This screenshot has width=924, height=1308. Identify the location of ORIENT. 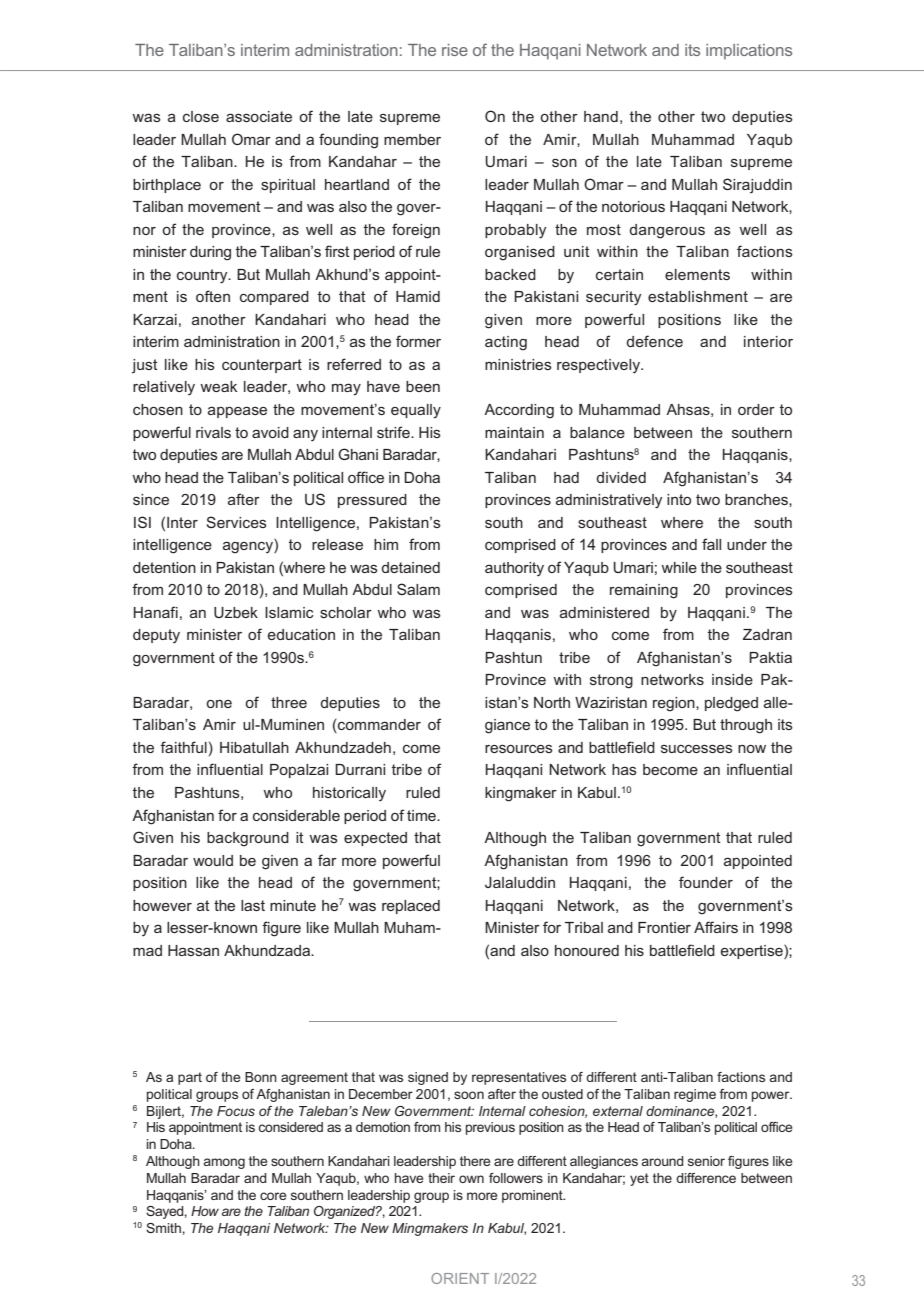
(460, 1278).
